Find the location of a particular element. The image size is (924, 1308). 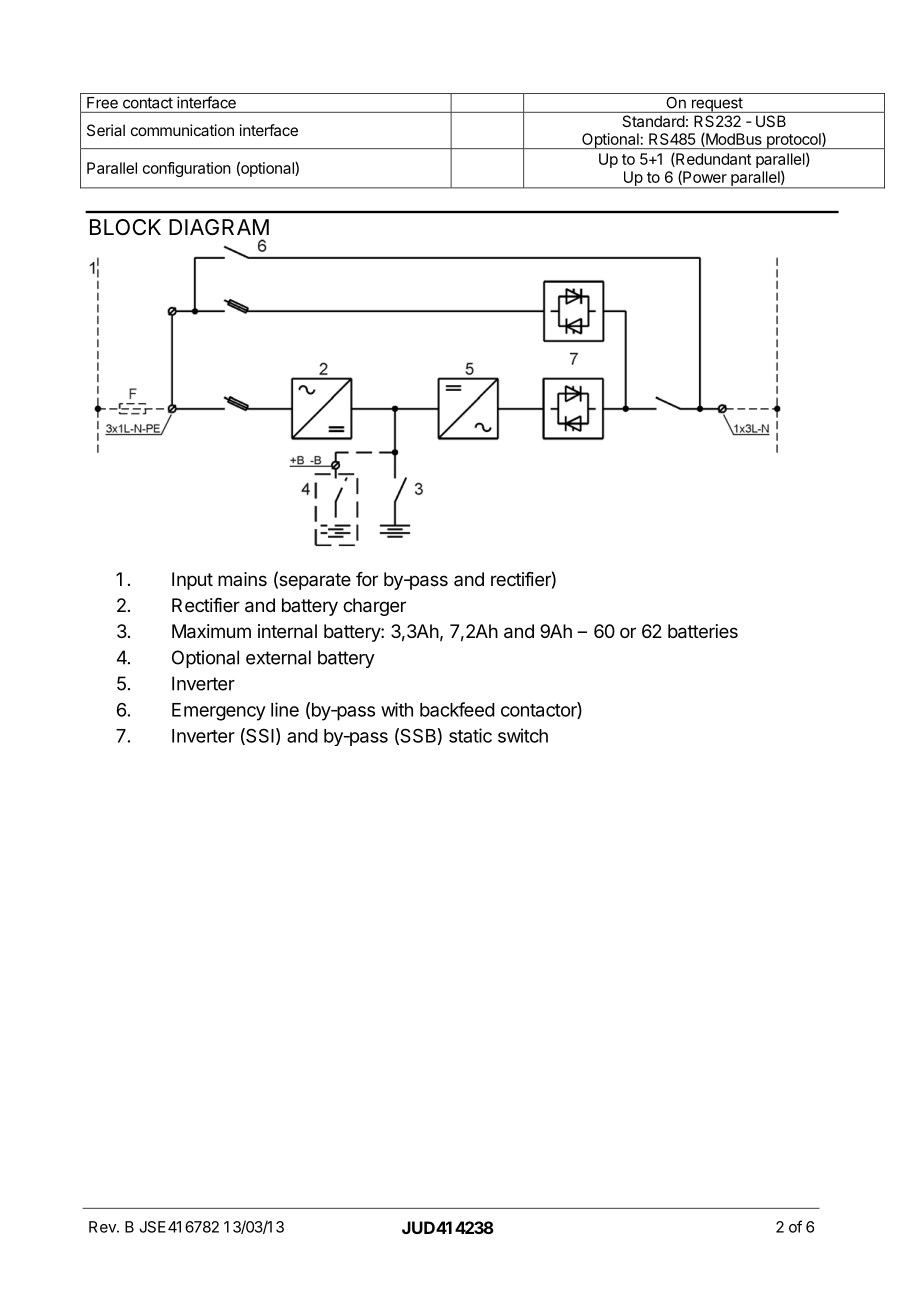

communication is located at coordinates (182, 130).
